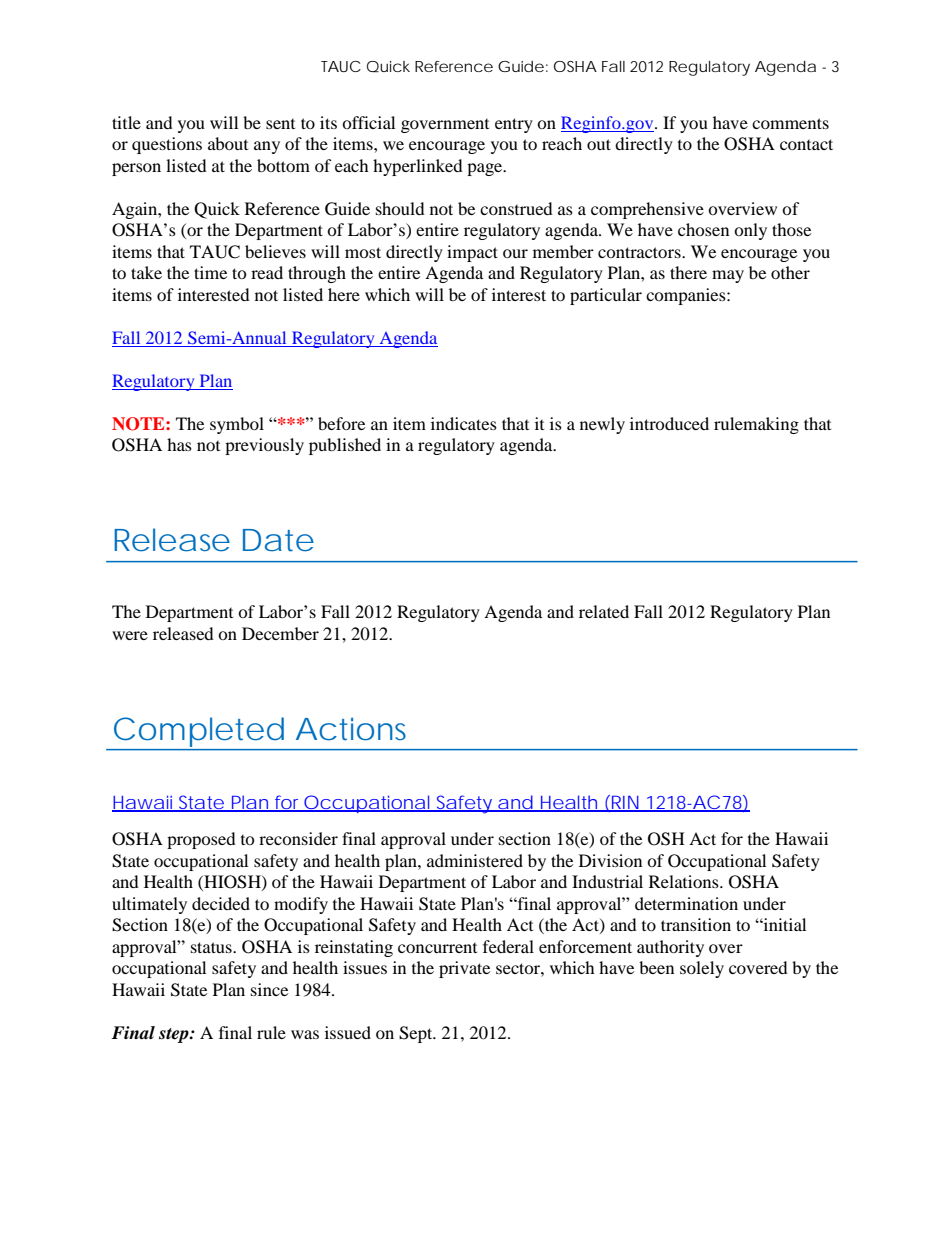 The height and width of the screenshot is (1233, 952). Describe the element at coordinates (351, 729) in the screenshot. I see `Actions` at that location.
